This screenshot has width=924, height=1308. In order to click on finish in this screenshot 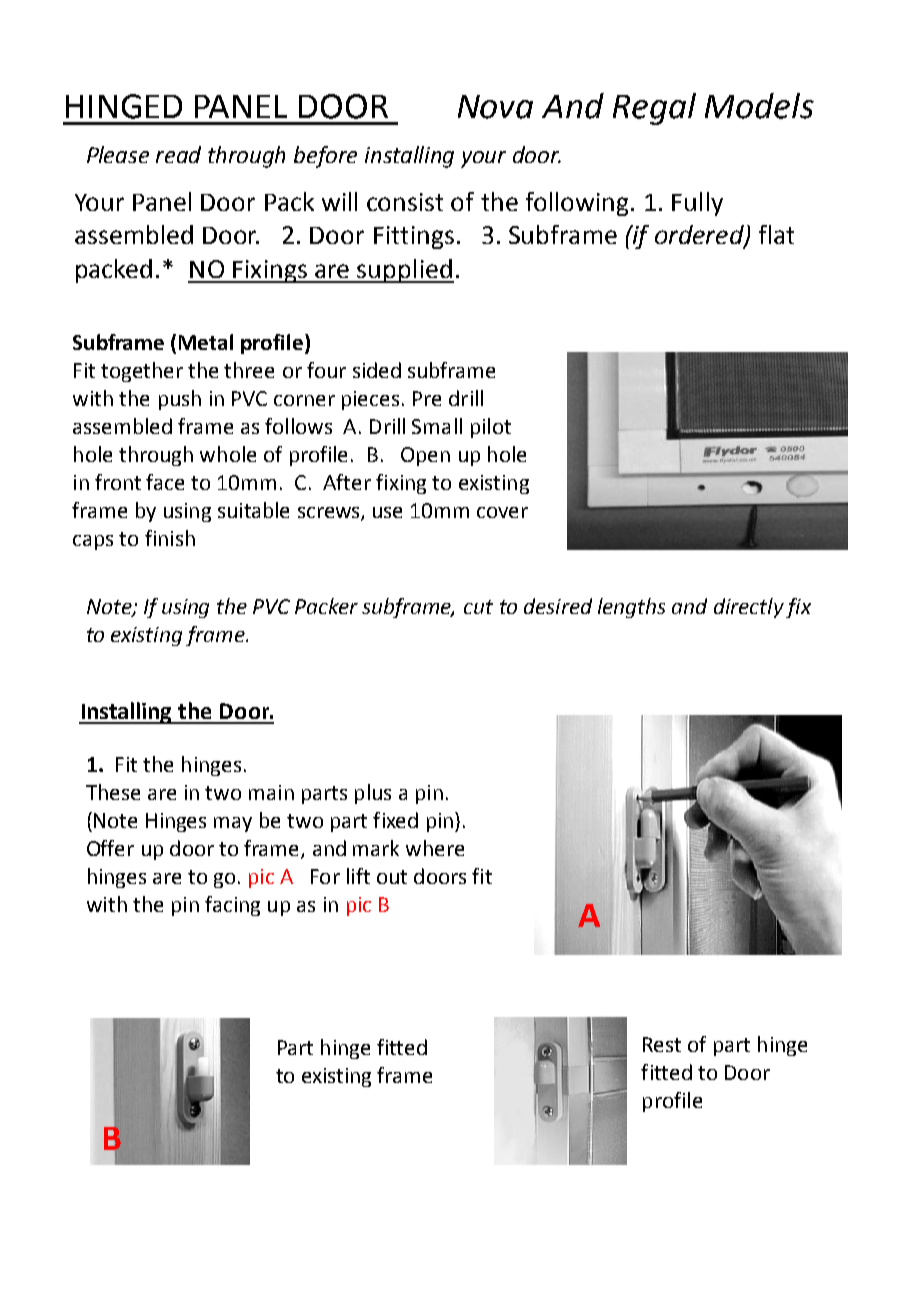, I will do `click(170, 538)`.
